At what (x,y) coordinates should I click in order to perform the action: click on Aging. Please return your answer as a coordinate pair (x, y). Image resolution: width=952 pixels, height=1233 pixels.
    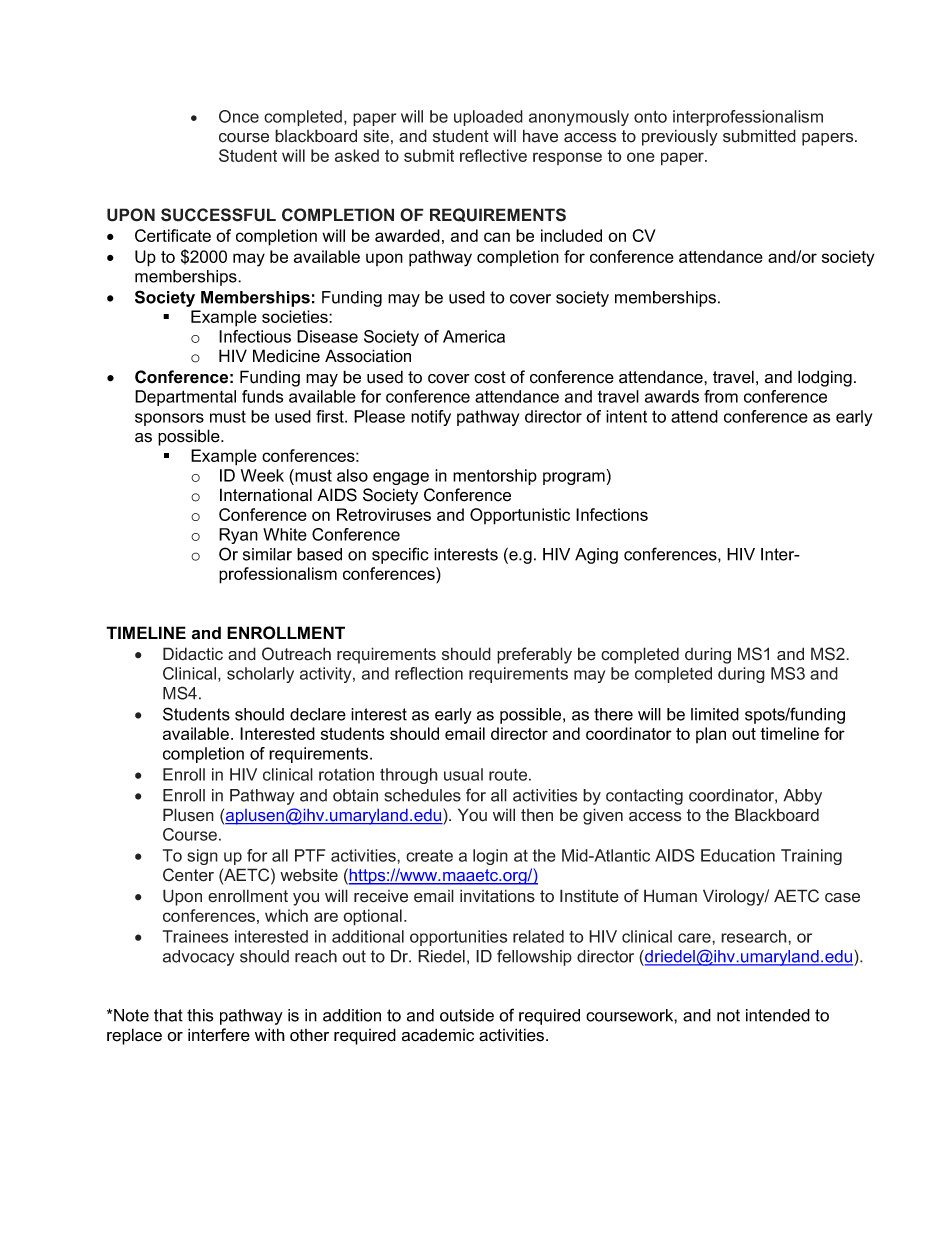
    Looking at the image, I should click on (596, 556).
